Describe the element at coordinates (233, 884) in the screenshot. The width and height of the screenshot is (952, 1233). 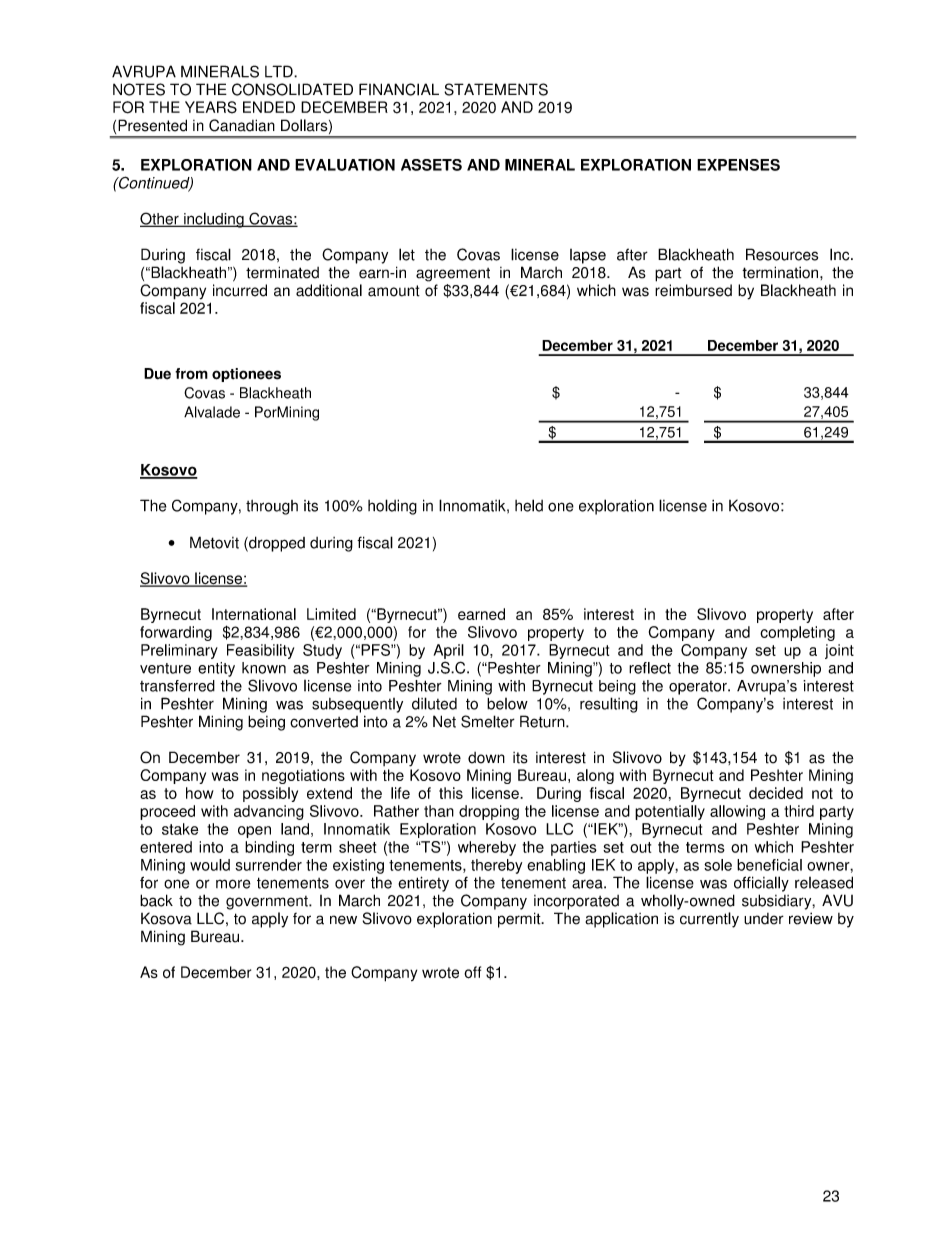
I see `more` at that location.
